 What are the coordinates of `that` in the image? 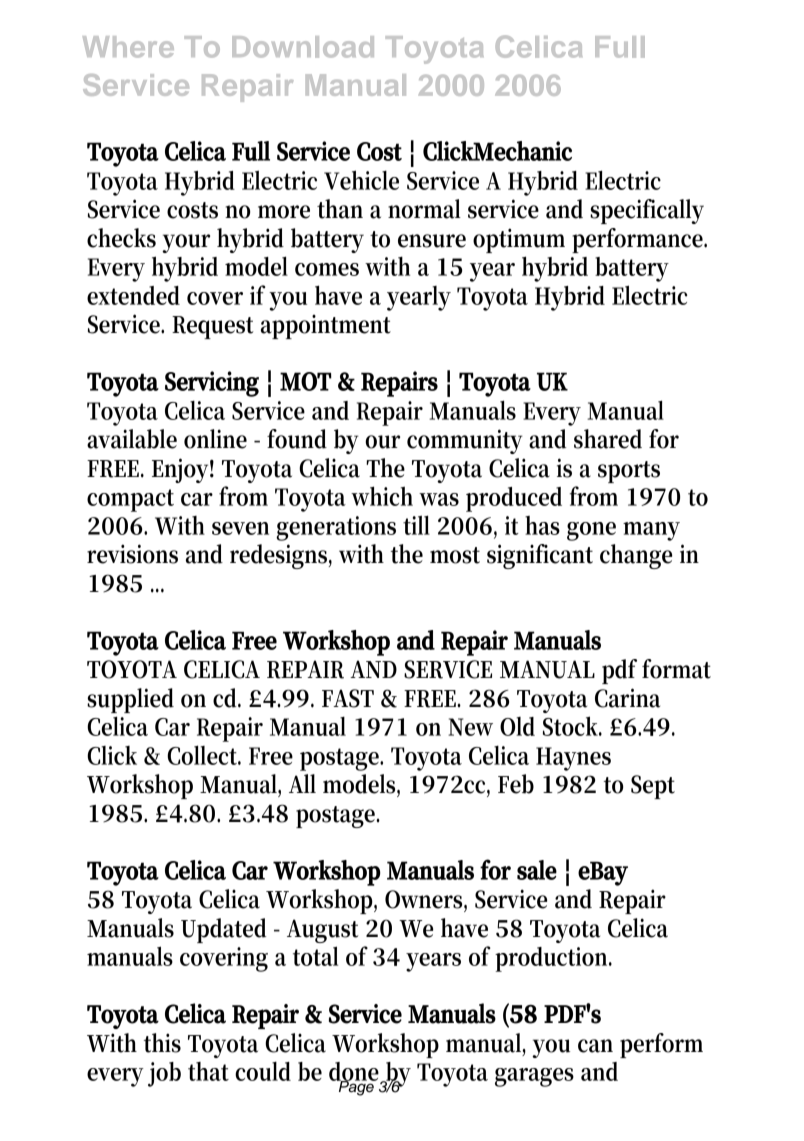 It's located at (208, 1071).
